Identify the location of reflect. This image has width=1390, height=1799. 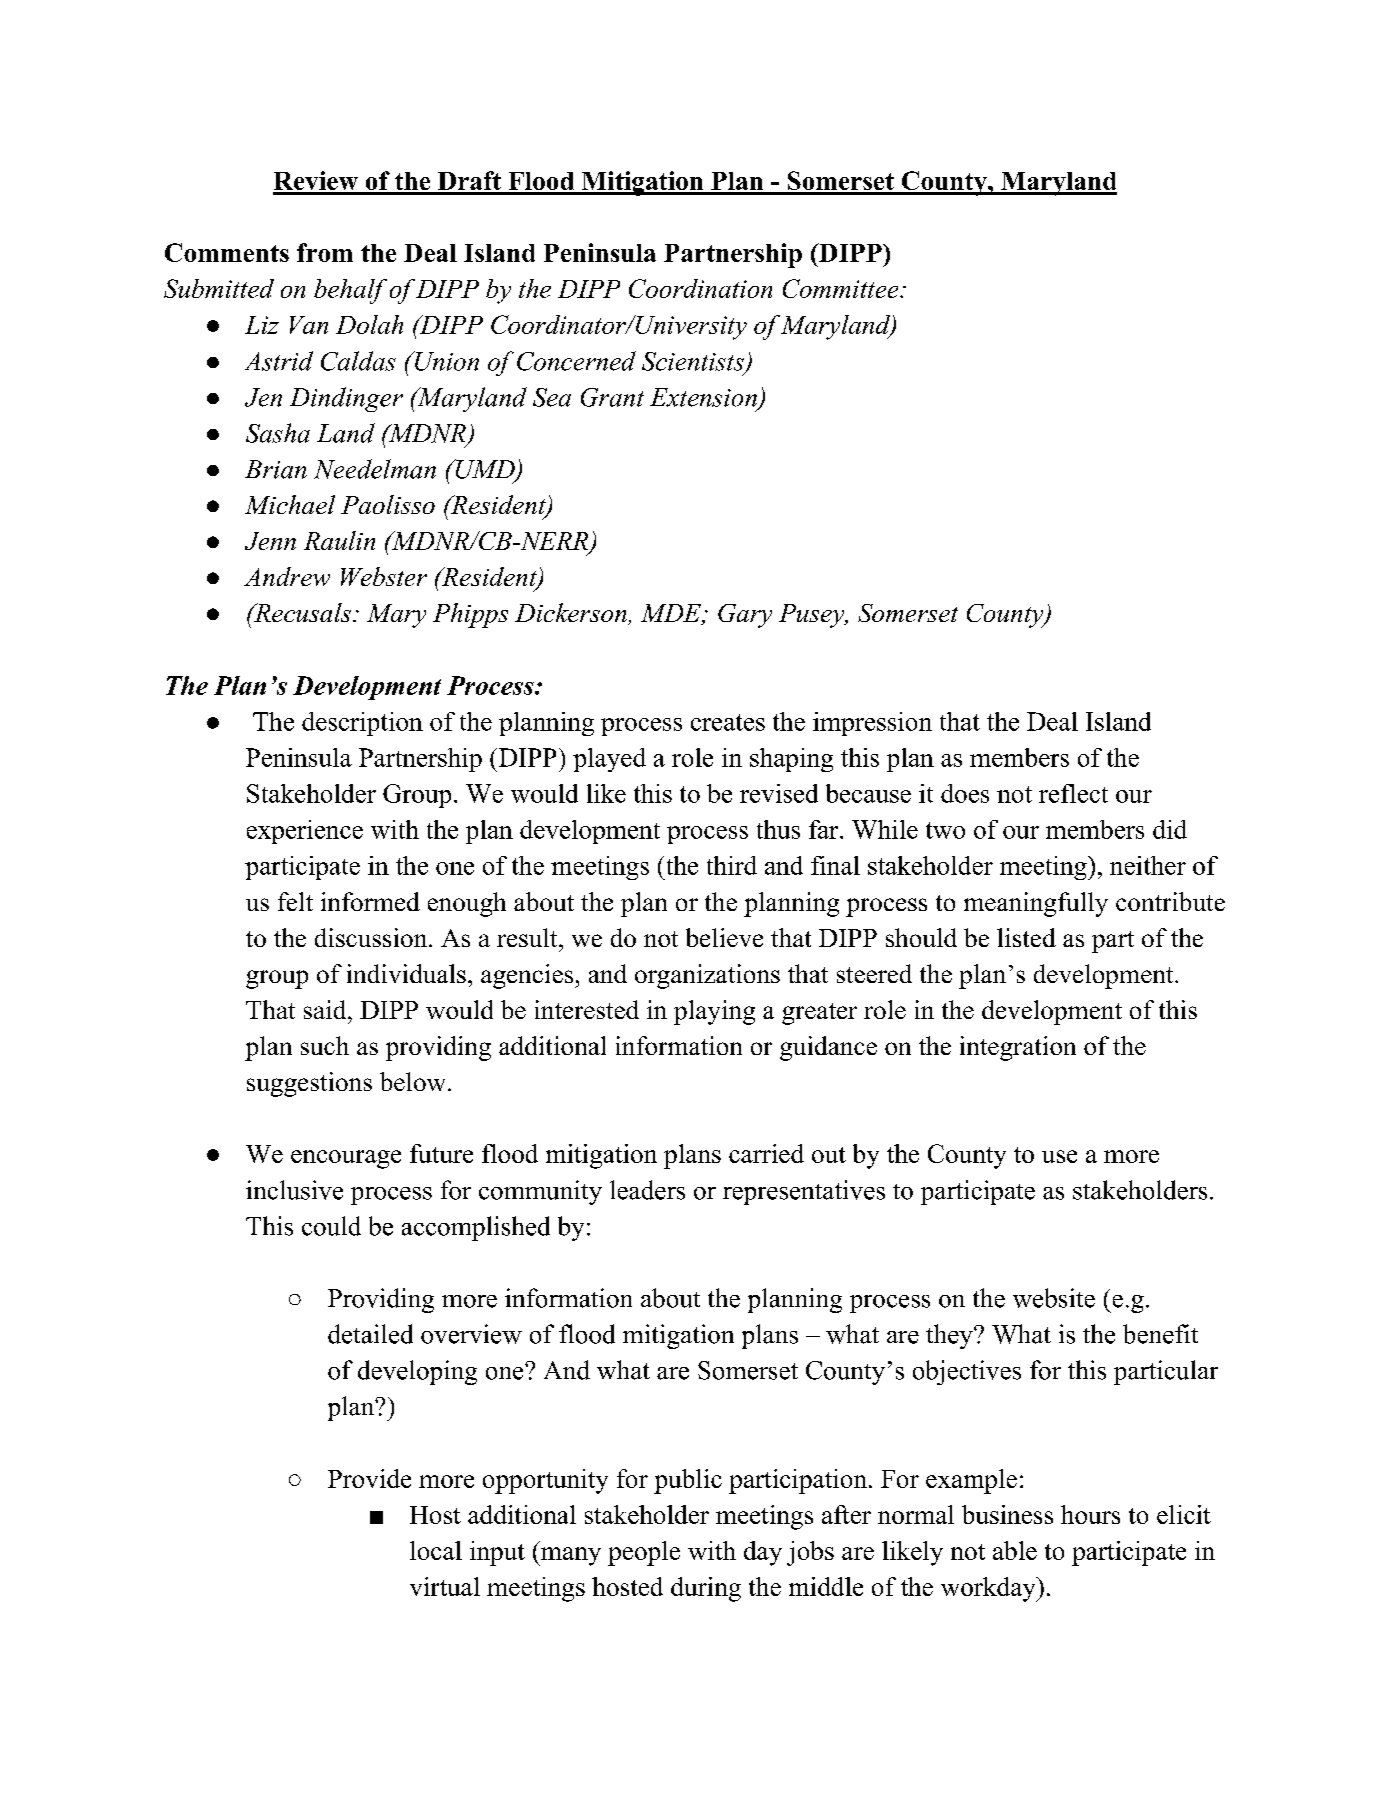
(1073, 793).
